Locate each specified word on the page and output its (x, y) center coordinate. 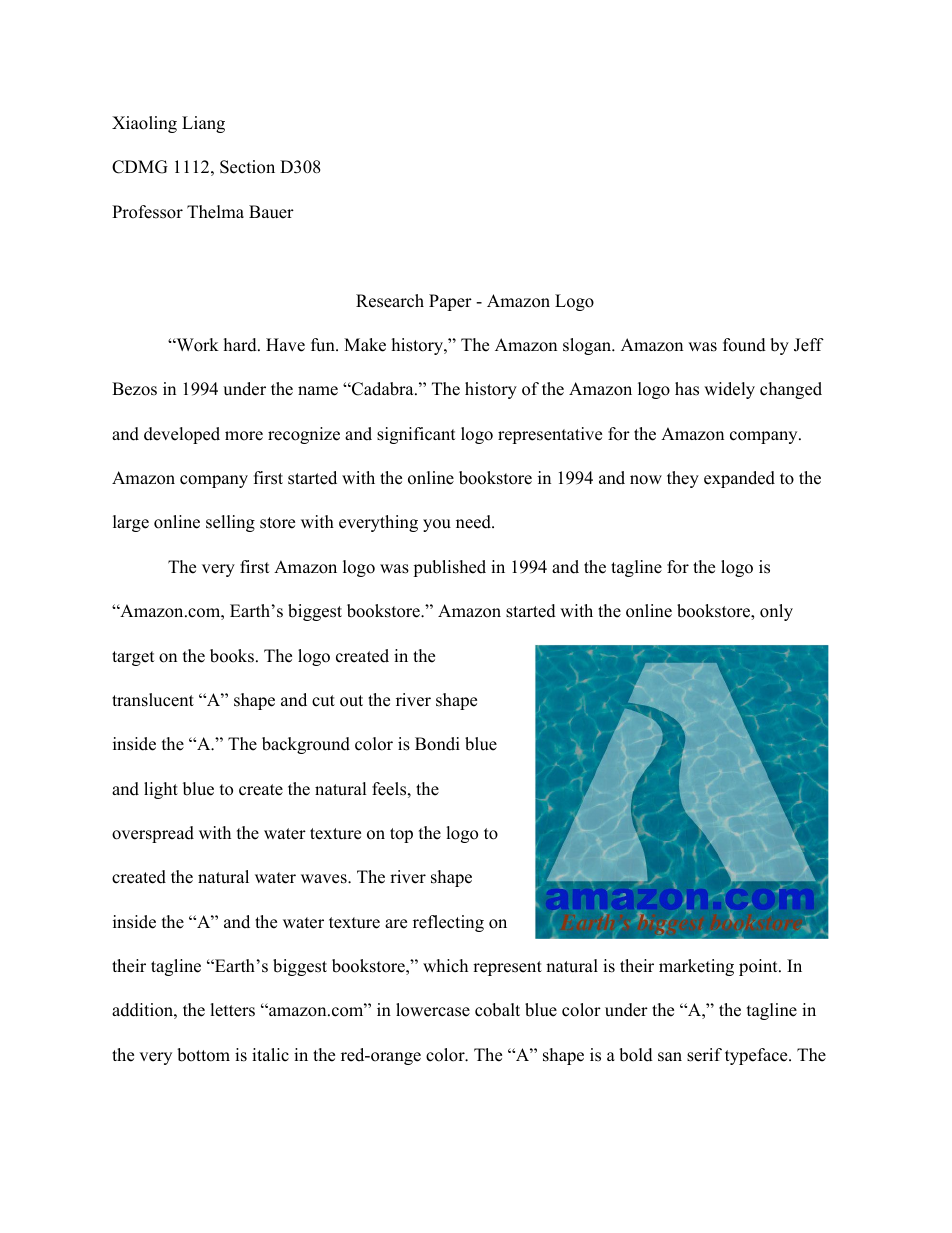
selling (230, 523)
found (744, 345)
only (776, 612)
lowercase (433, 1010)
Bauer (271, 212)
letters (232, 1010)
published (449, 568)
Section (247, 167)
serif (704, 1055)
